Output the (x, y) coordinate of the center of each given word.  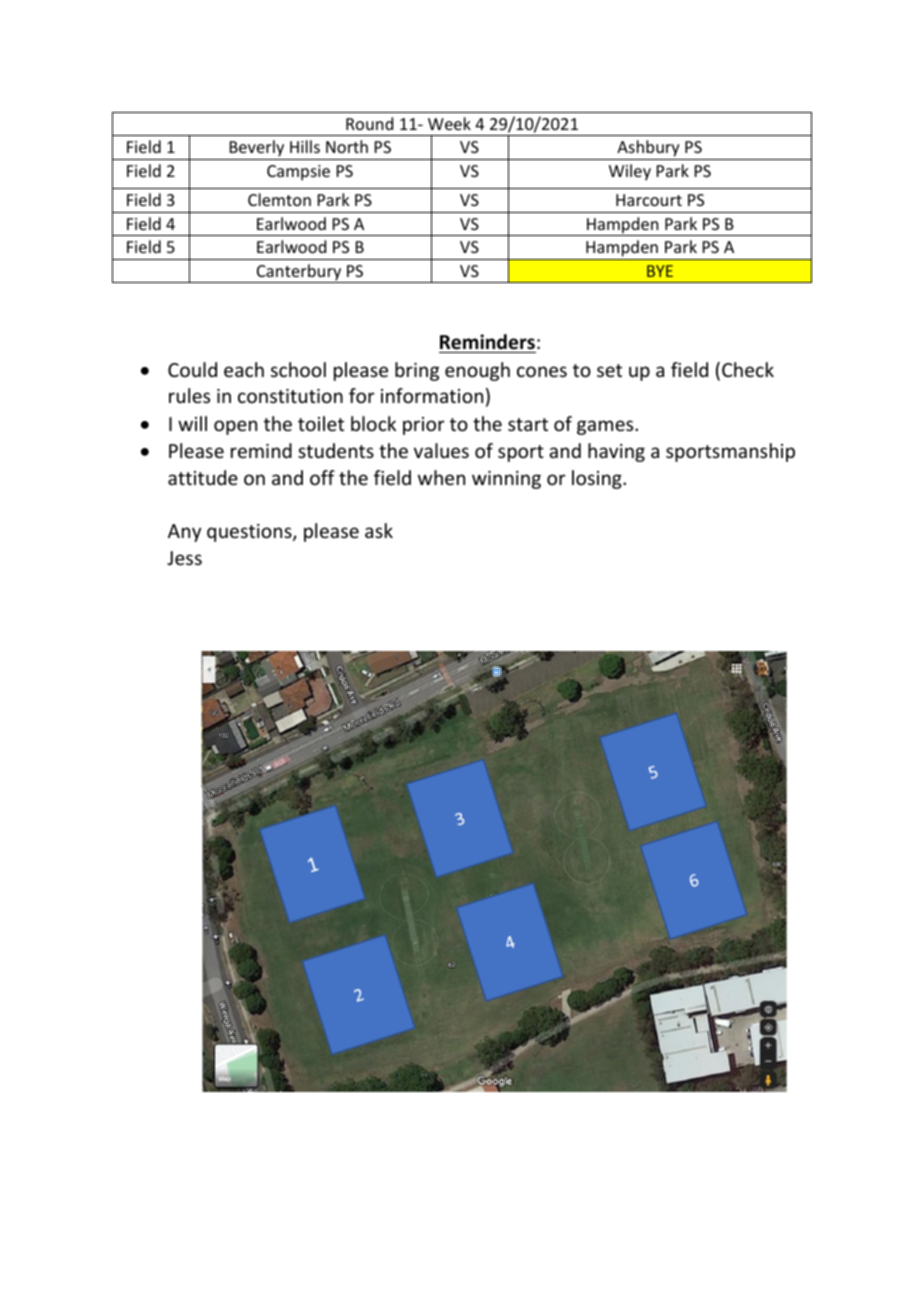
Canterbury (299, 273)
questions (250, 533)
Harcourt (649, 200)
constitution (290, 396)
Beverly (257, 150)
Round (369, 123)
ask (379, 530)
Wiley (630, 172)
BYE (660, 271)
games (606, 427)
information (432, 395)
